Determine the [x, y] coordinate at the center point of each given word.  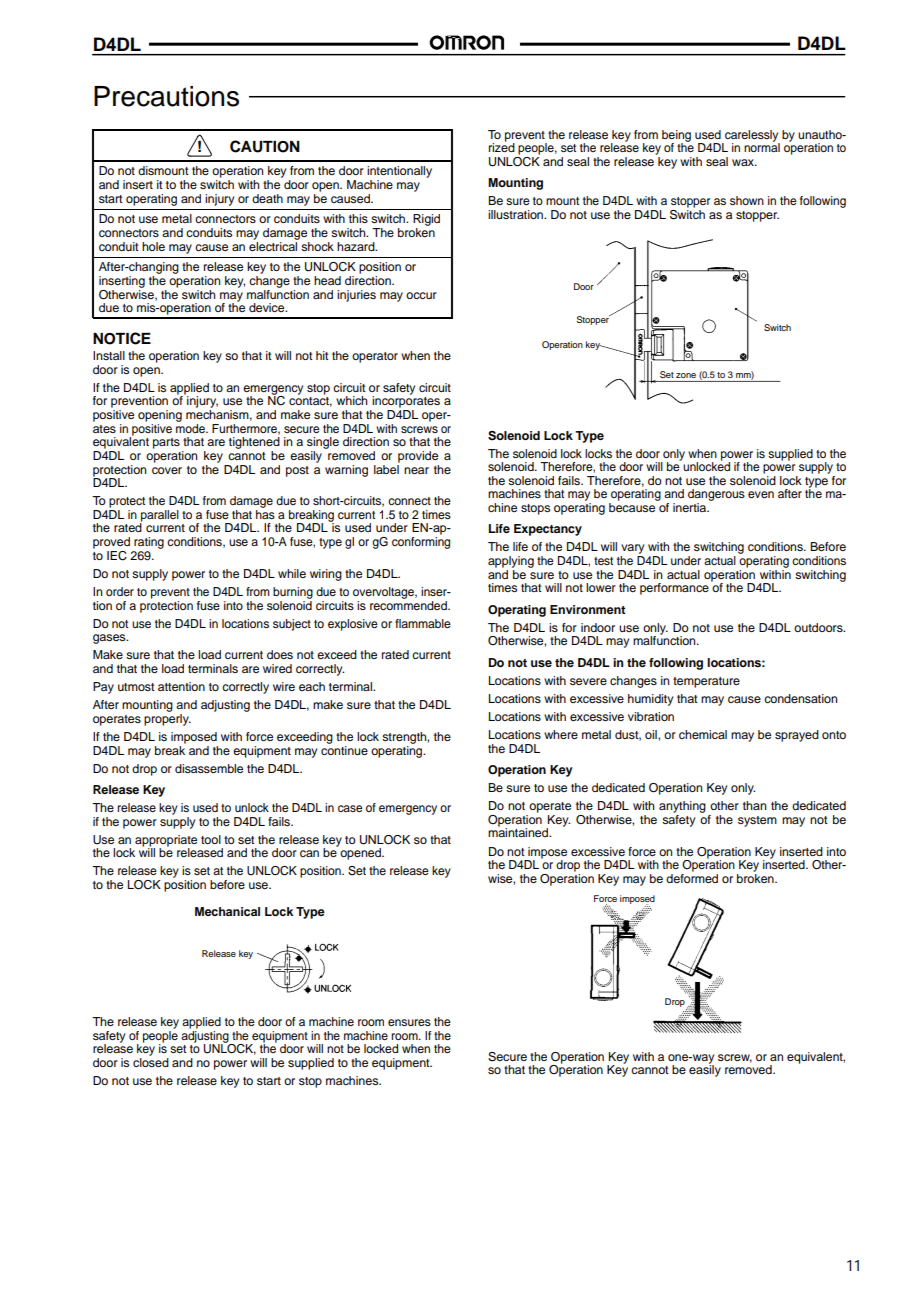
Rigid [426, 220]
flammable [423, 623]
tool [211, 839]
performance [674, 589]
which [352, 400]
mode [191, 427]
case [350, 808]
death [267, 198]
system [757, 821]
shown [747, 200]
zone [686, 375]
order [120, 591]
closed [151, 1061]
